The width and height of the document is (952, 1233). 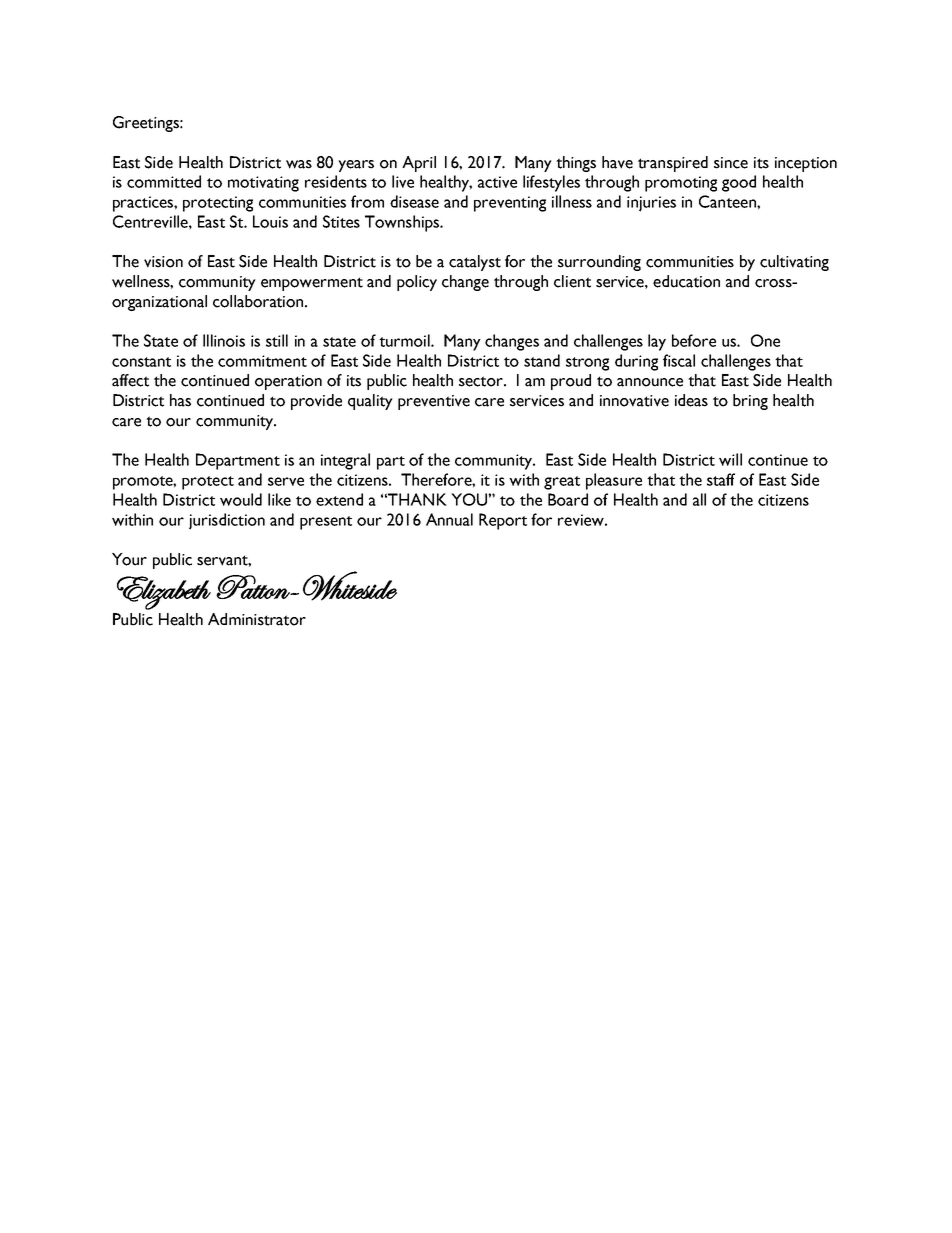 I want to click on Administrator, so click(x=257, y=619).
